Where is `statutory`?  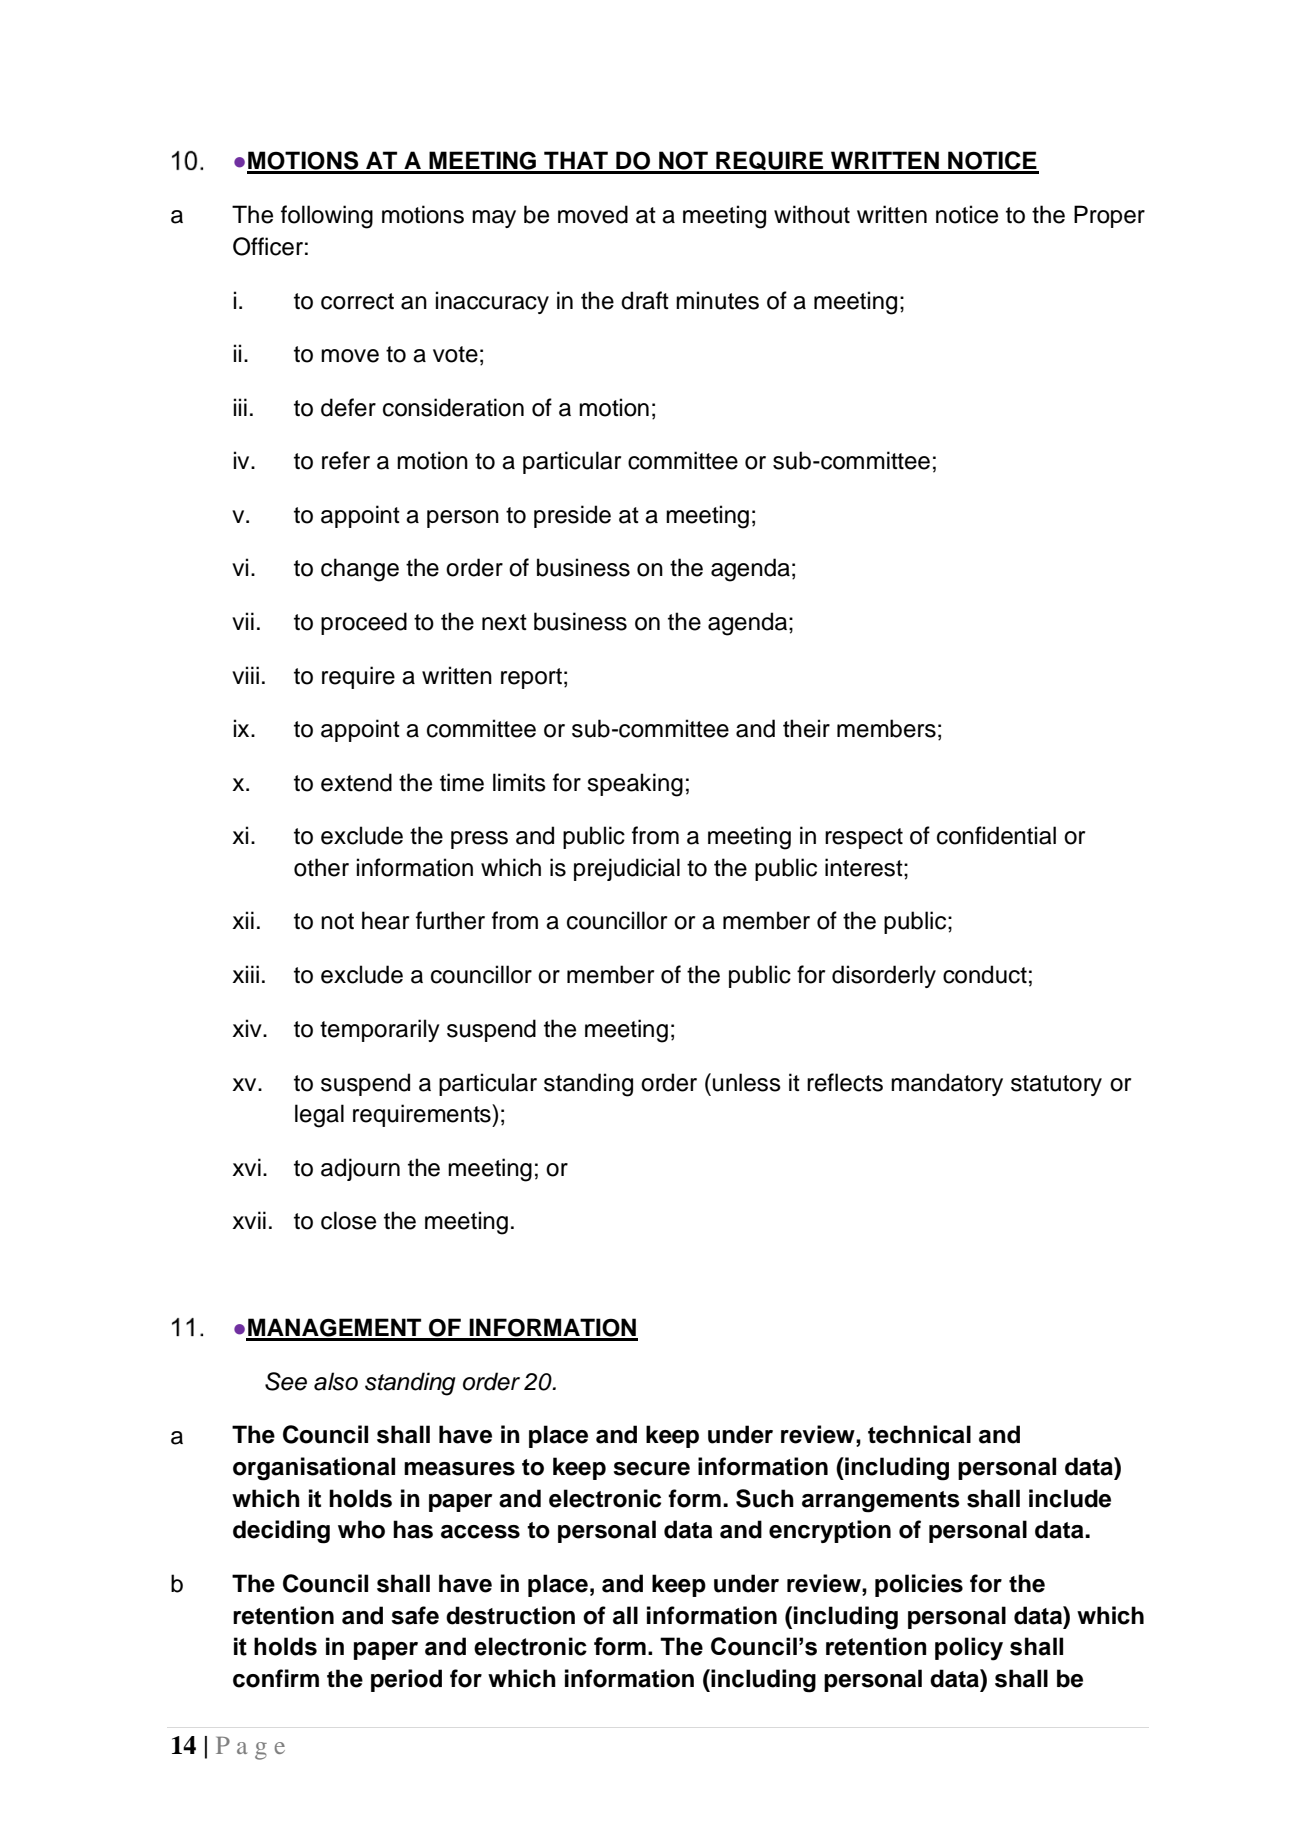 statutory is located at coordinates (1056, 1085).
